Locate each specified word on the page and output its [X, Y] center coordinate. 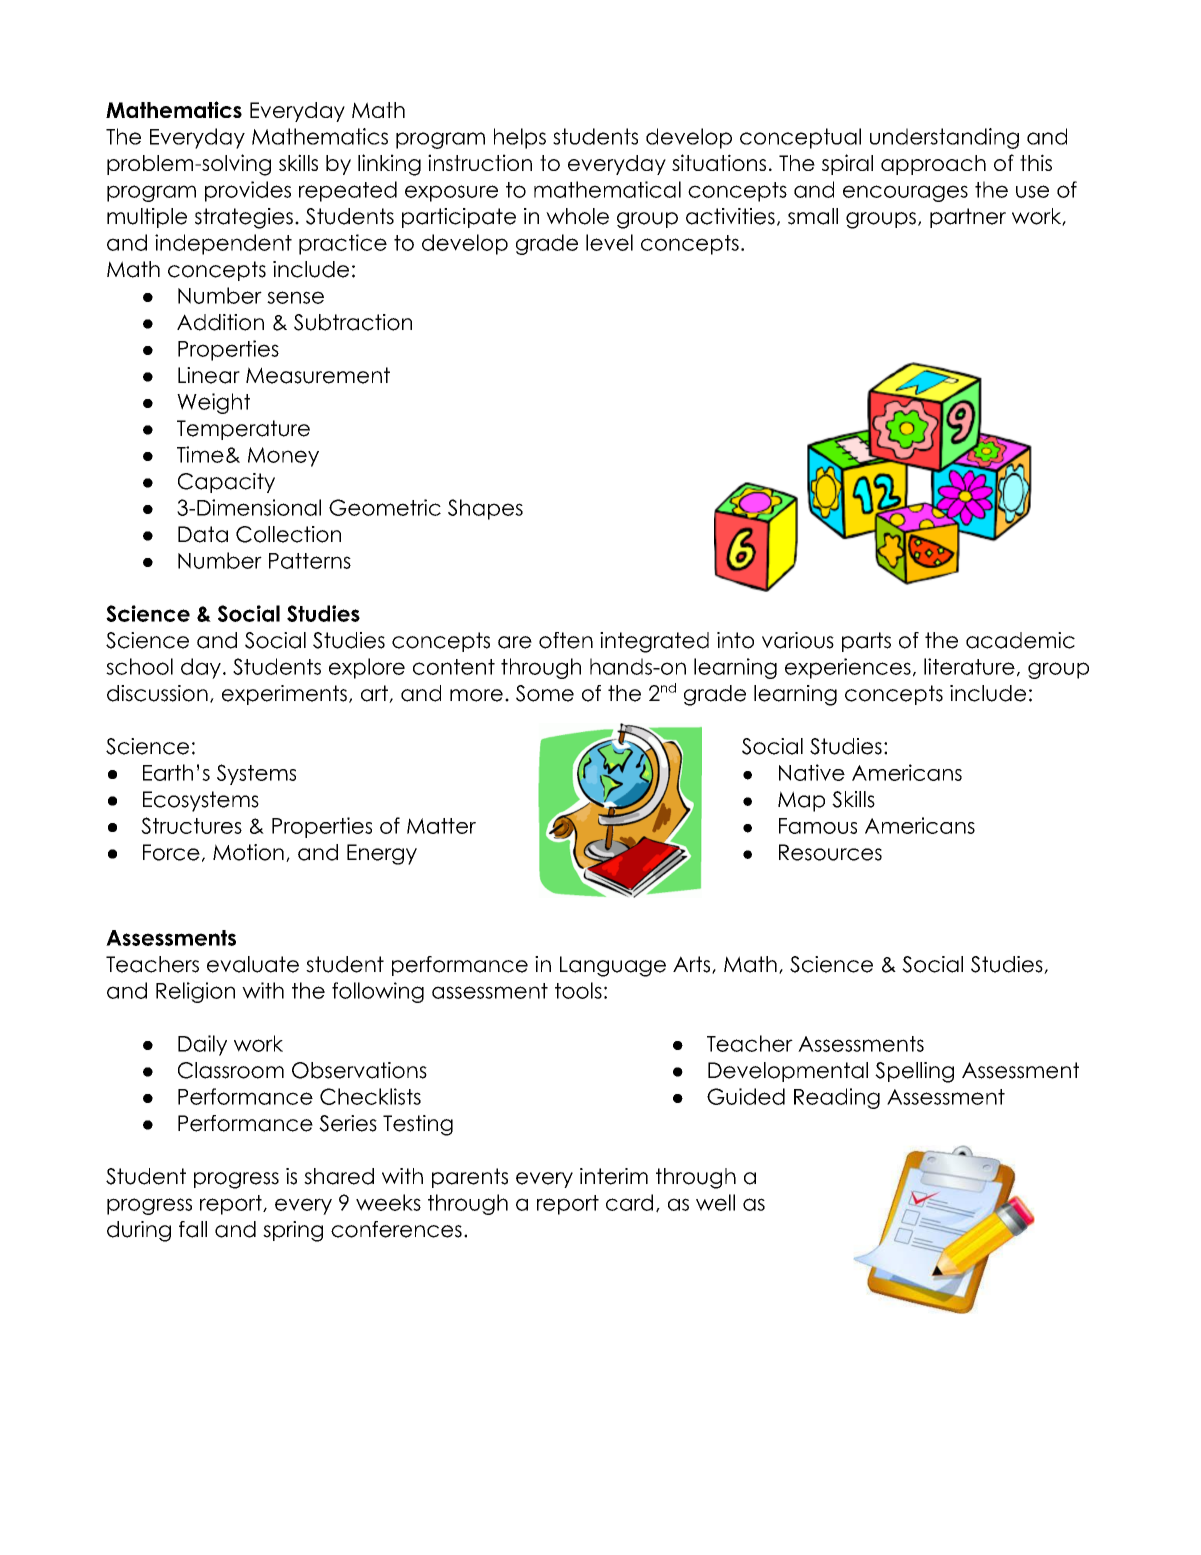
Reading [837, 1098]
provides [248, 191]
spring [293, 1231]
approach [933, 165]
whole [577, 216]
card [629, 1202]
